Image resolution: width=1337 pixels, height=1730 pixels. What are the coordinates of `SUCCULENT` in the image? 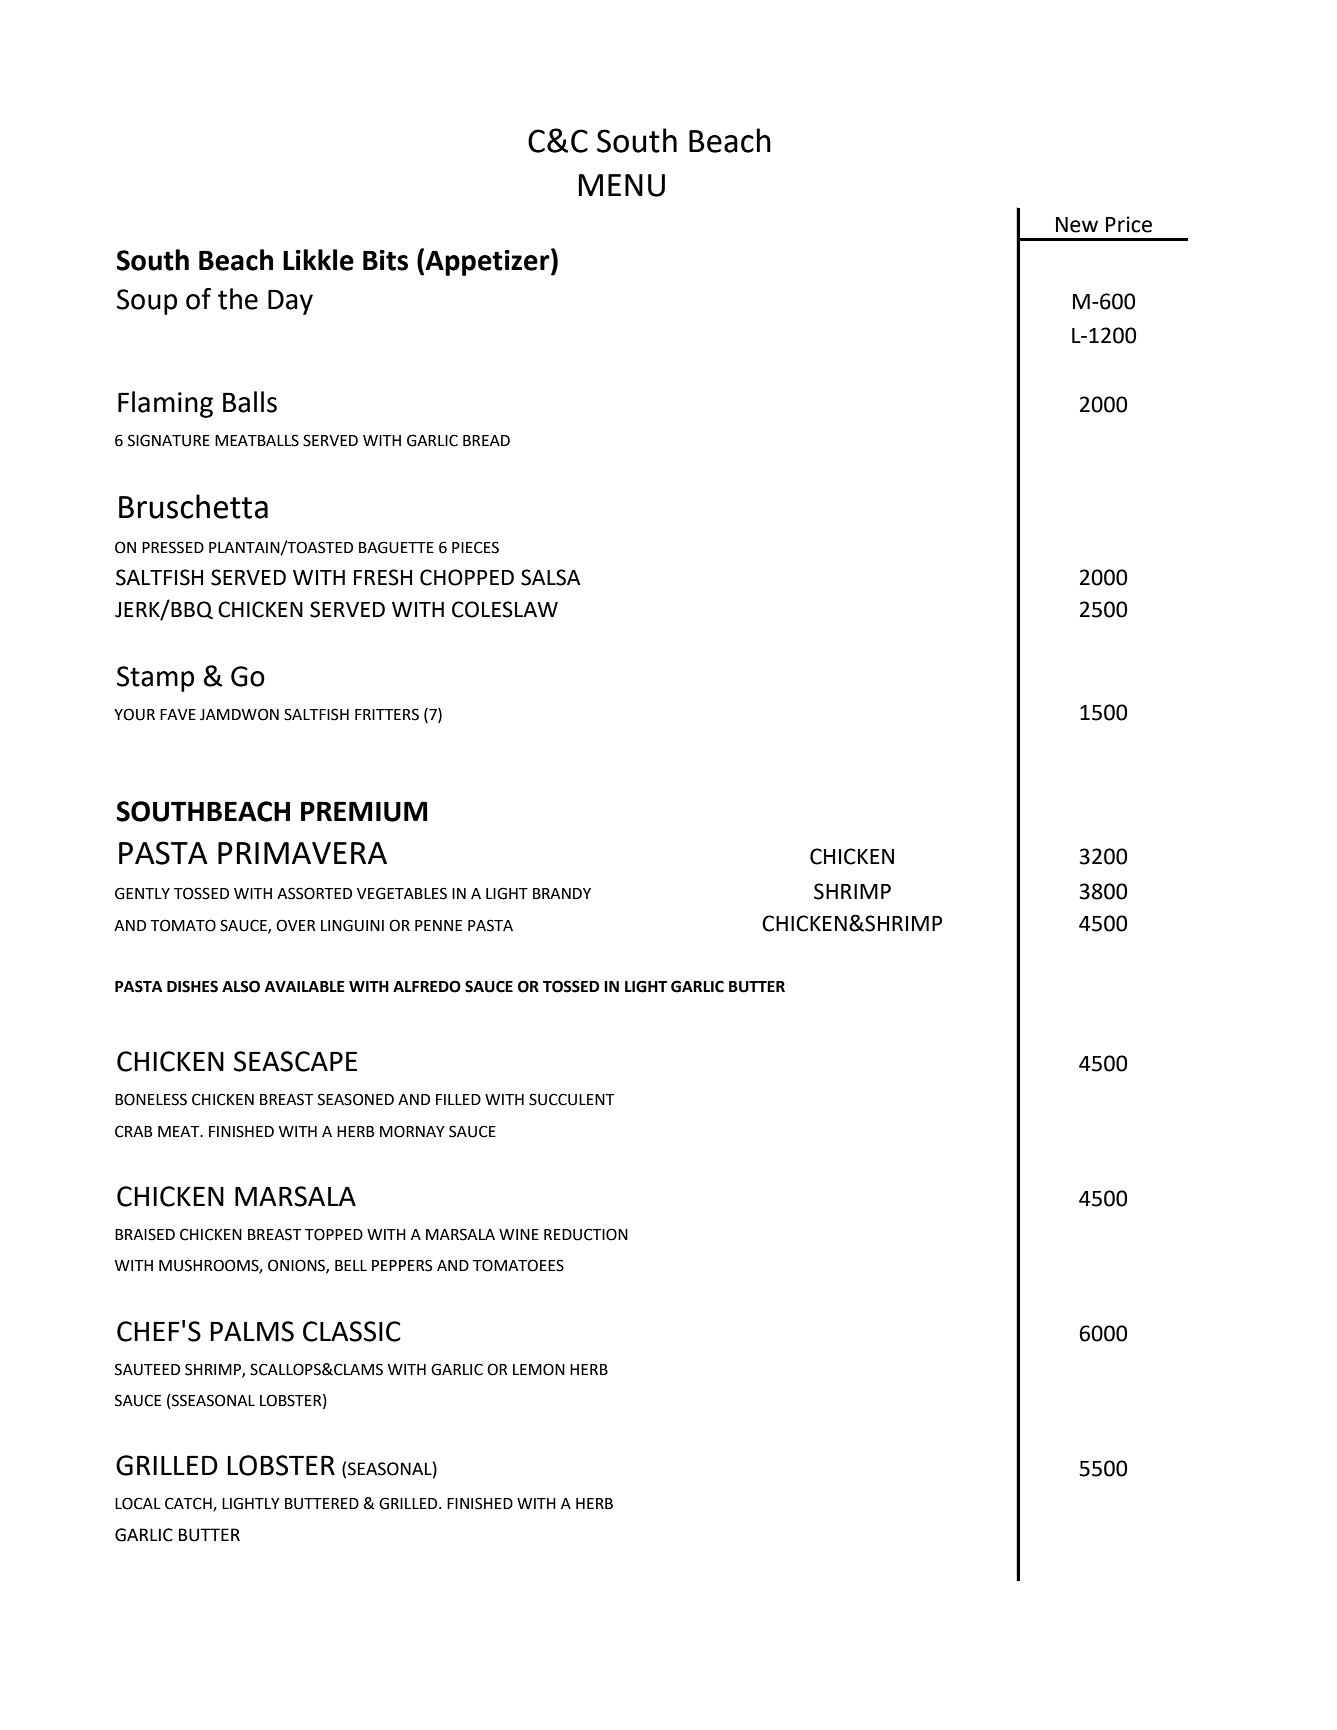 It's located at (571, 1099).
